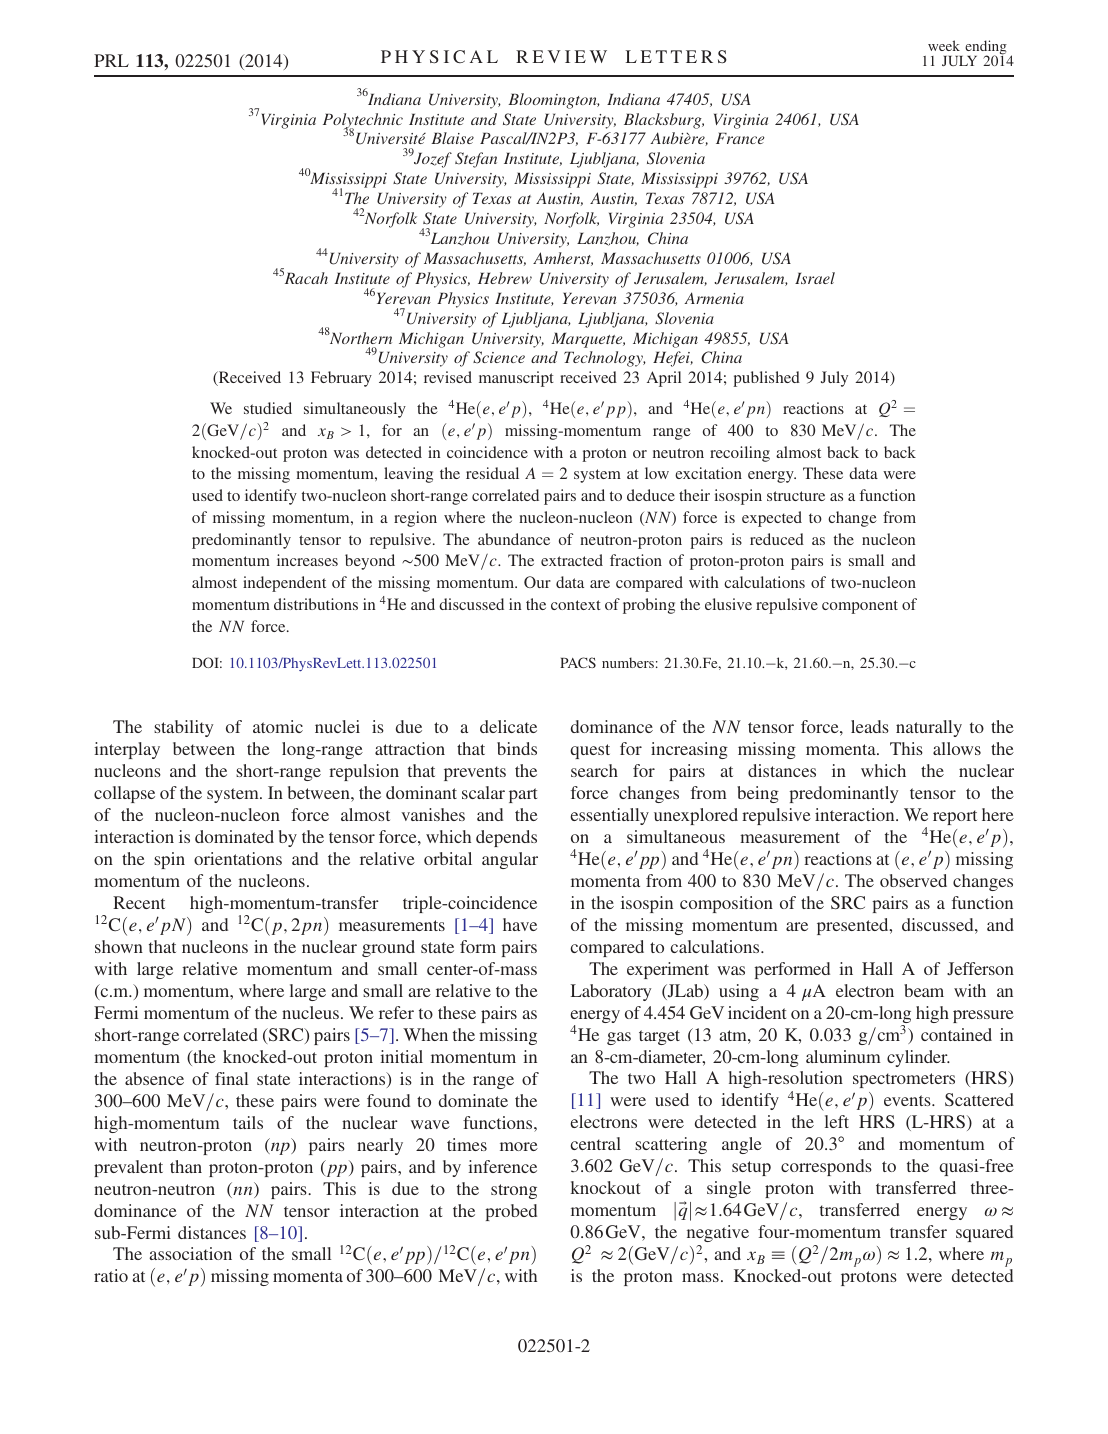 The width and height of the screenshot is (1108, 1434). I want to click on probed, so click(511, 1212).
